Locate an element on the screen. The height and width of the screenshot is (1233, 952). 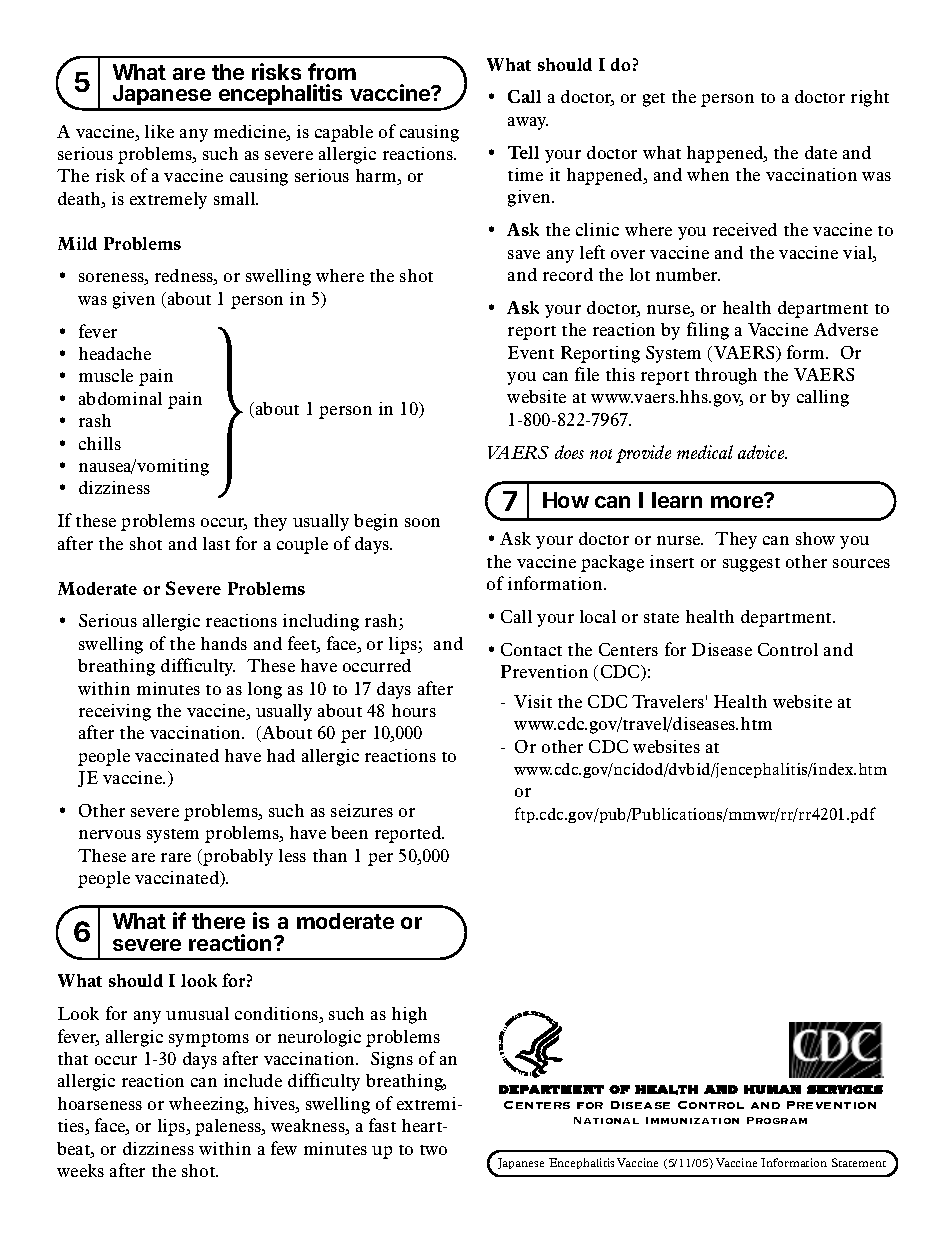
been is located at coordinates (349, 832).
